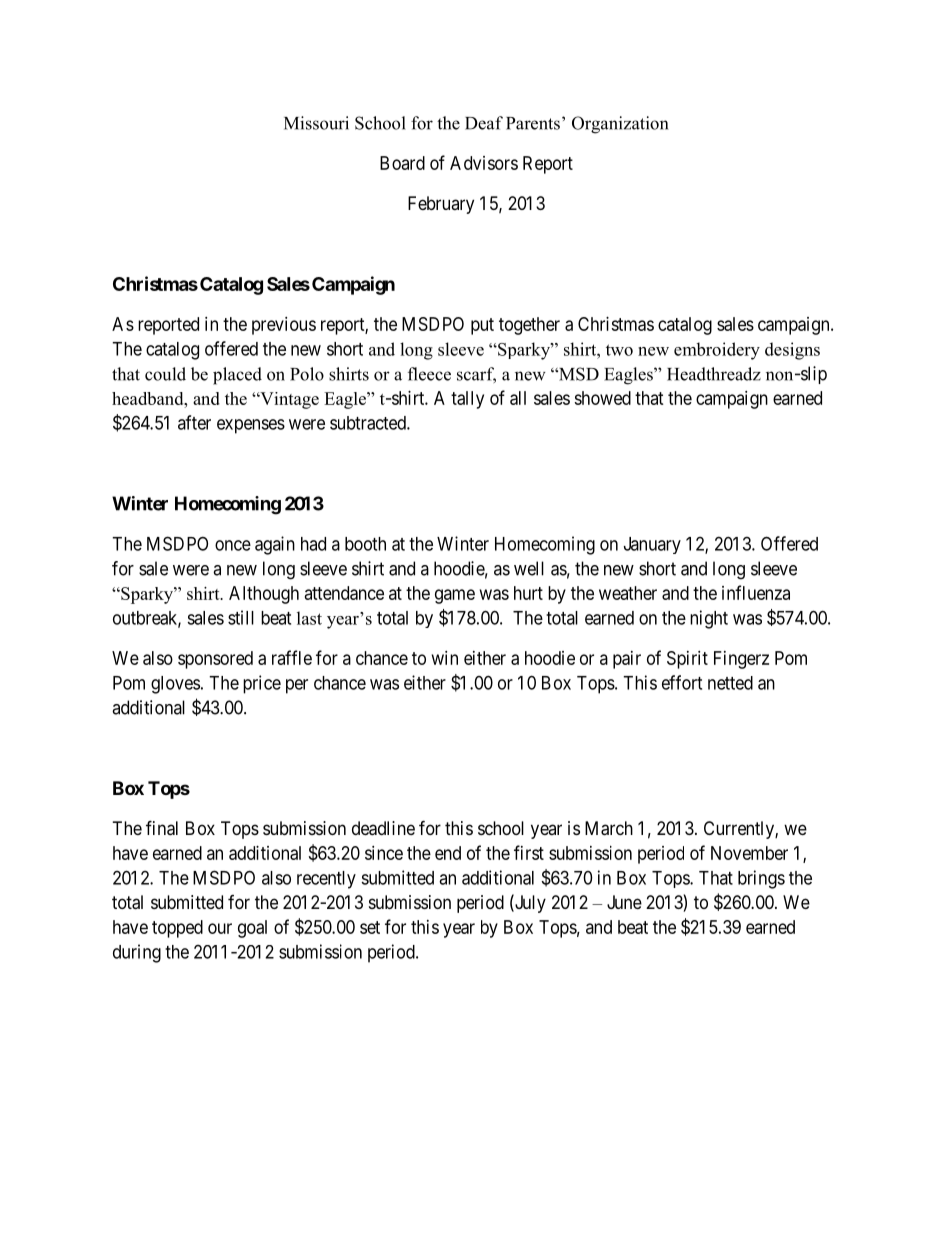 Image resolution: width=952 pixels, height=1233 pixels. What do you see at coordinates (194, 422) in the page?
I see `after` at bounding box center [194, 422].
